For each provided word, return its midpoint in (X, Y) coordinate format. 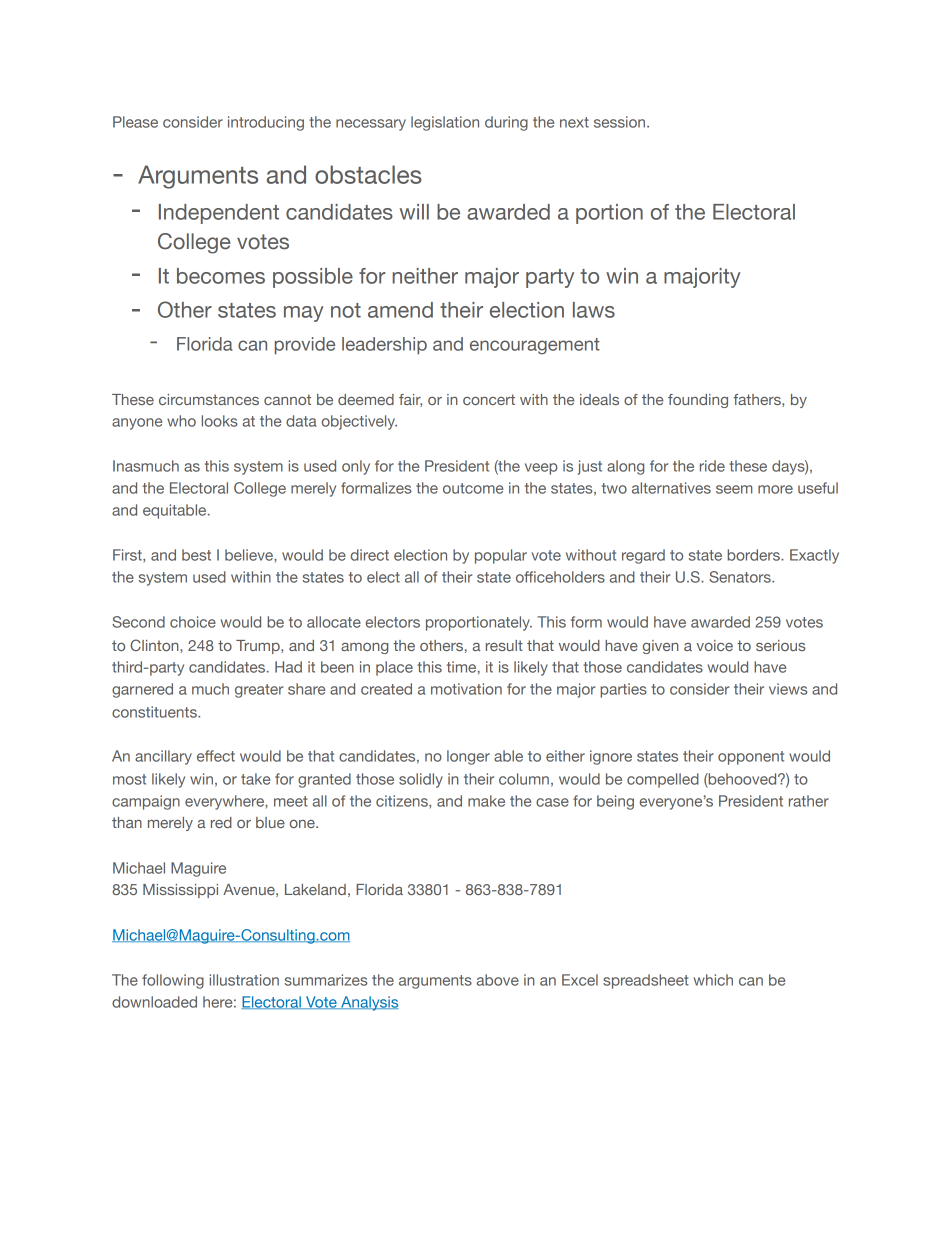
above (498, 980)
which (713, 980)
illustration (244, 980)
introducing (266, 123)
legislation (445, 123)
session (621, 122)
